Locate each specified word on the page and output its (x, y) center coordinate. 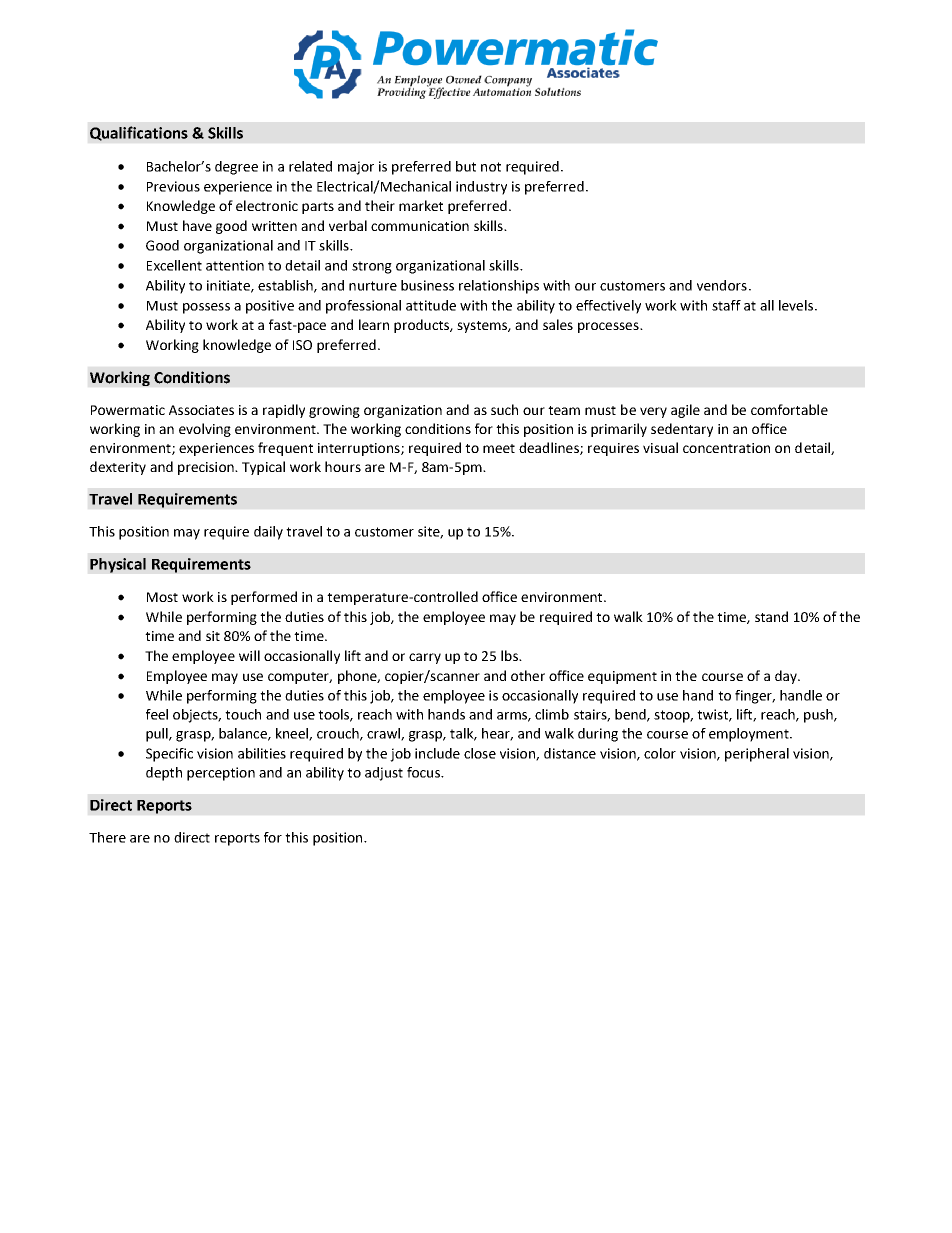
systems (483, 327)
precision (207, 468)
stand (771, 616)
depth (164, 774)
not (491, 167)
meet (499, 448)
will (249, 655)
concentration (726, 448)
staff (726, 305)
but (466, 166)
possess (206, 308)
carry (425, 658)
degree (236, 168)
